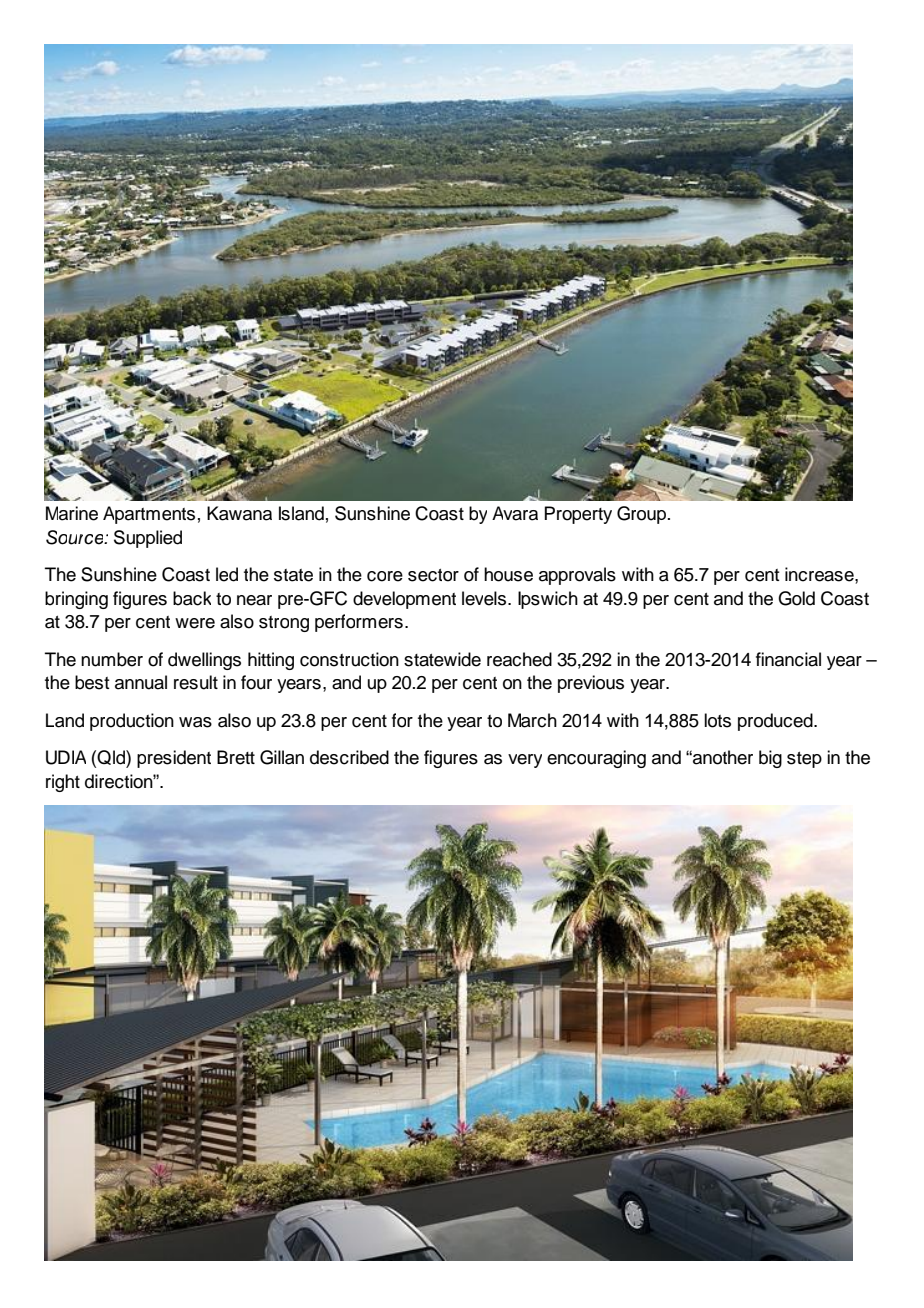  I want to click on annual, so click(141, 682).
